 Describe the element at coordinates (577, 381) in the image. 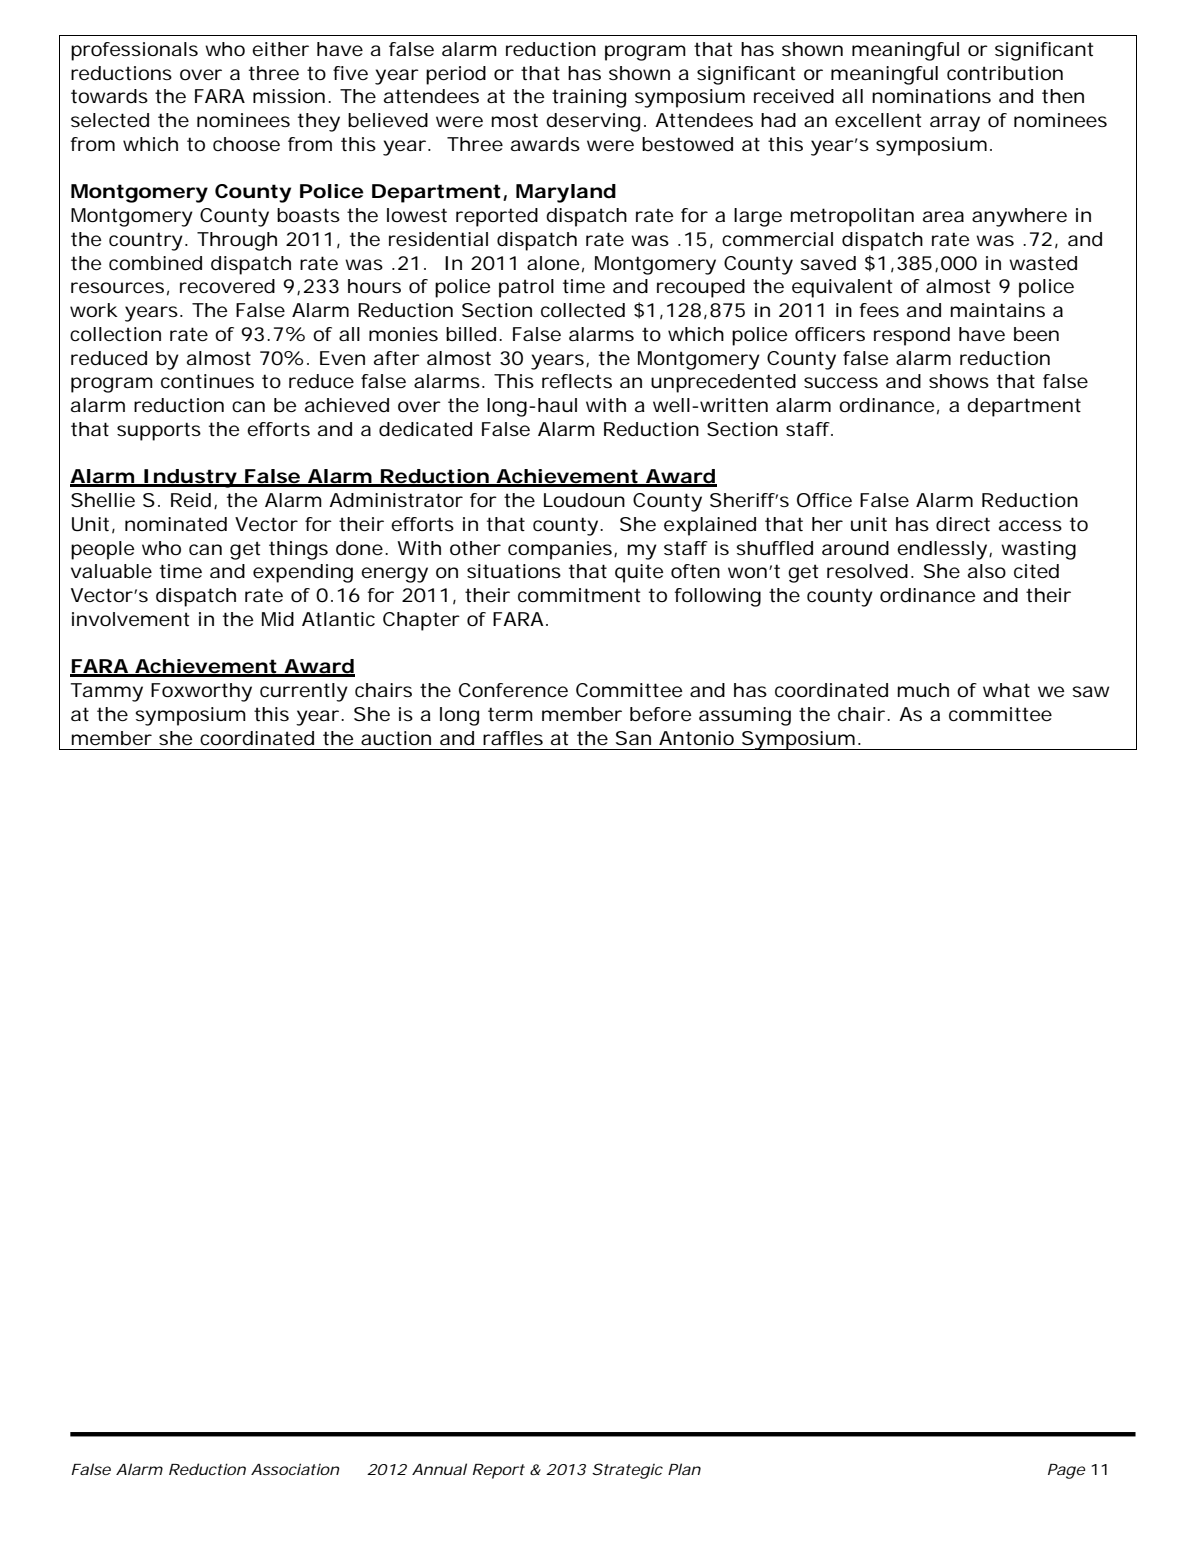

I see `reflects` at that location.
